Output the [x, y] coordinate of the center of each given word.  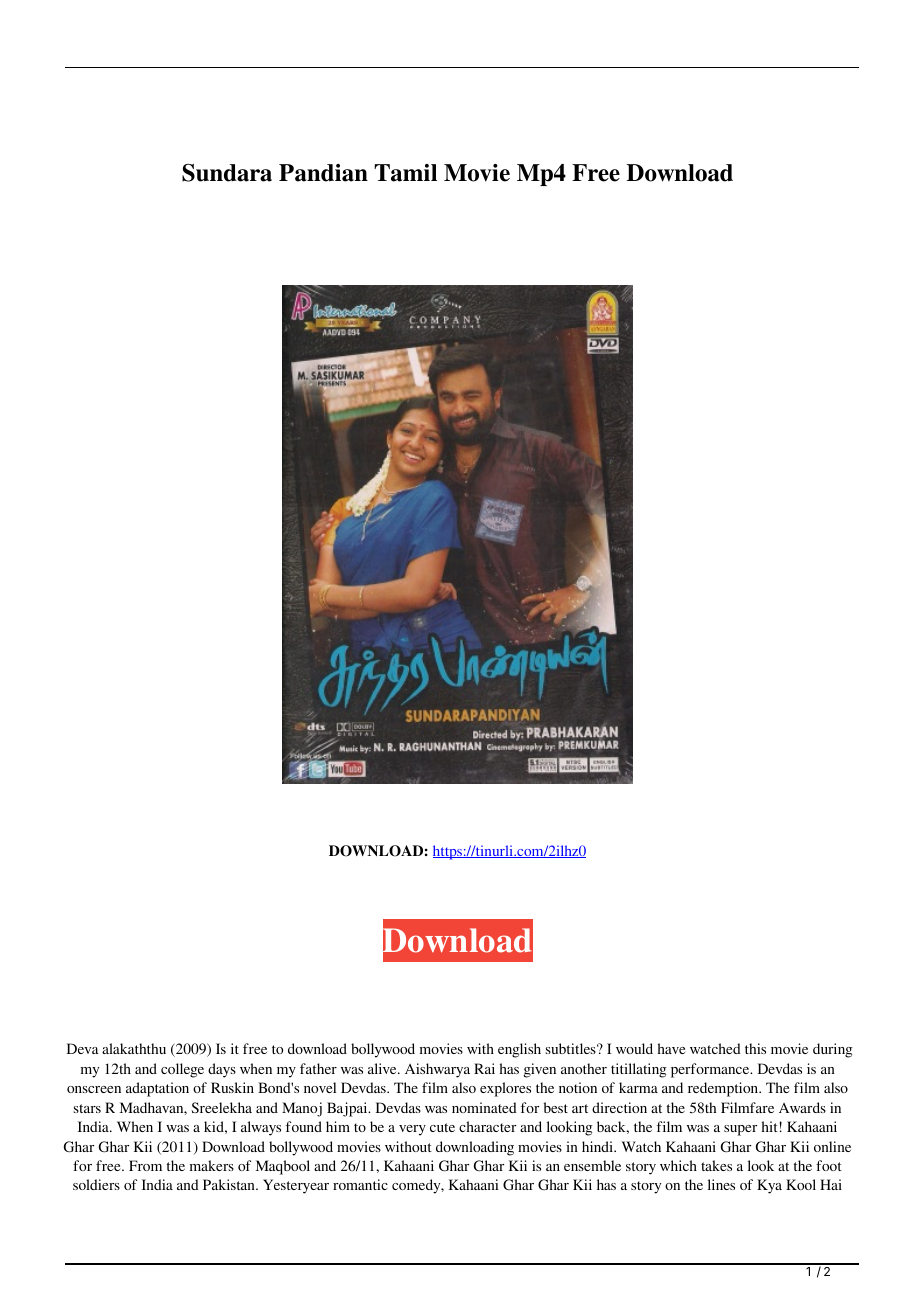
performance [711, 1070]
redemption [724, 1089]
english [519, 1050]
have [671, 1048]
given [540, 1070]
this [755, 1048]
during [833, 1050]
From [145, 1165]
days [222, 1070]
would [634, 1048]
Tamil [405, 173]
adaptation [157, 1089]
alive [383, 1068]
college [182, 1070]
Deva [83, 1048]
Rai [484, 1068]
